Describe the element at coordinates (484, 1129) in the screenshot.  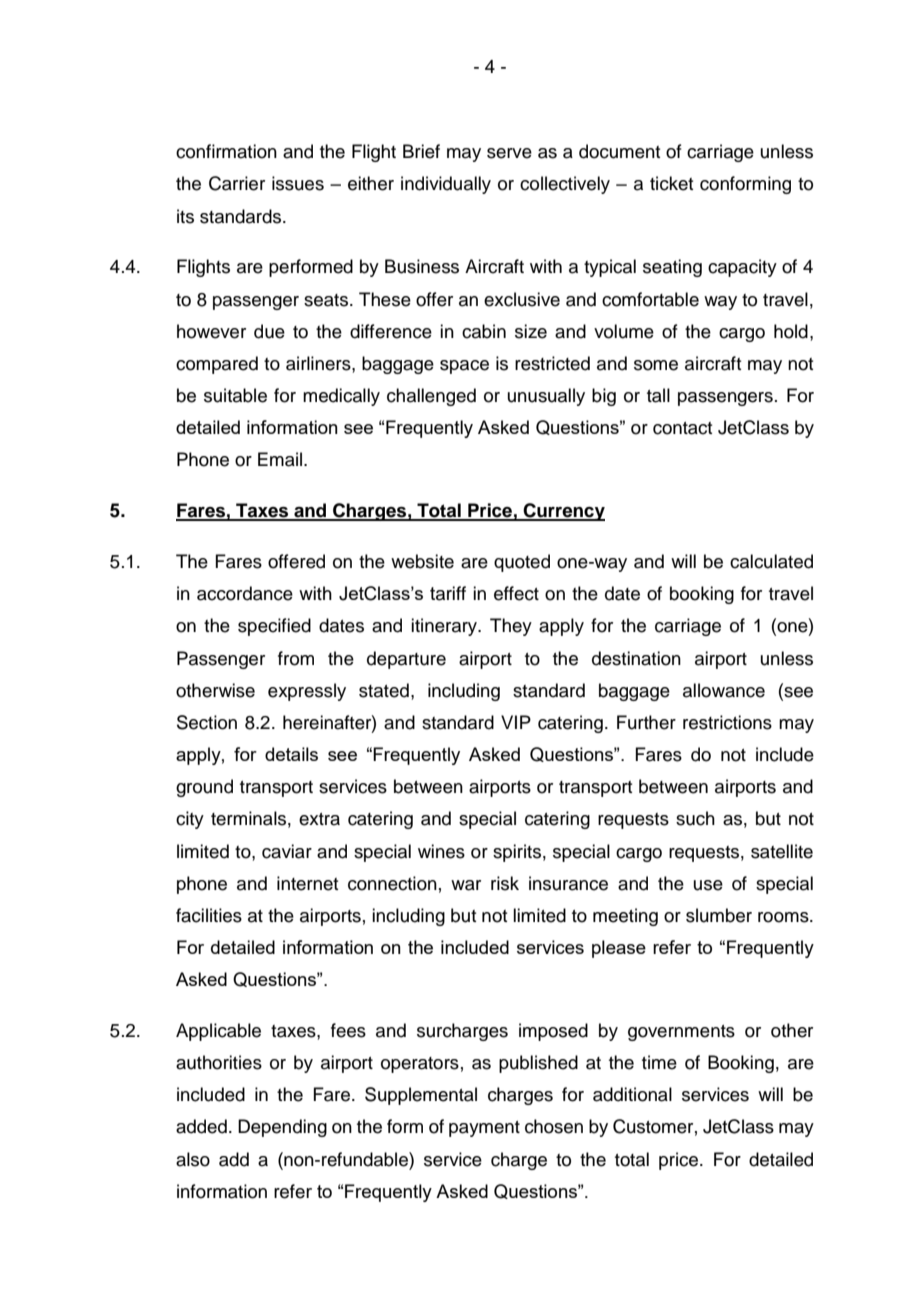
I see `payment` at that location.
